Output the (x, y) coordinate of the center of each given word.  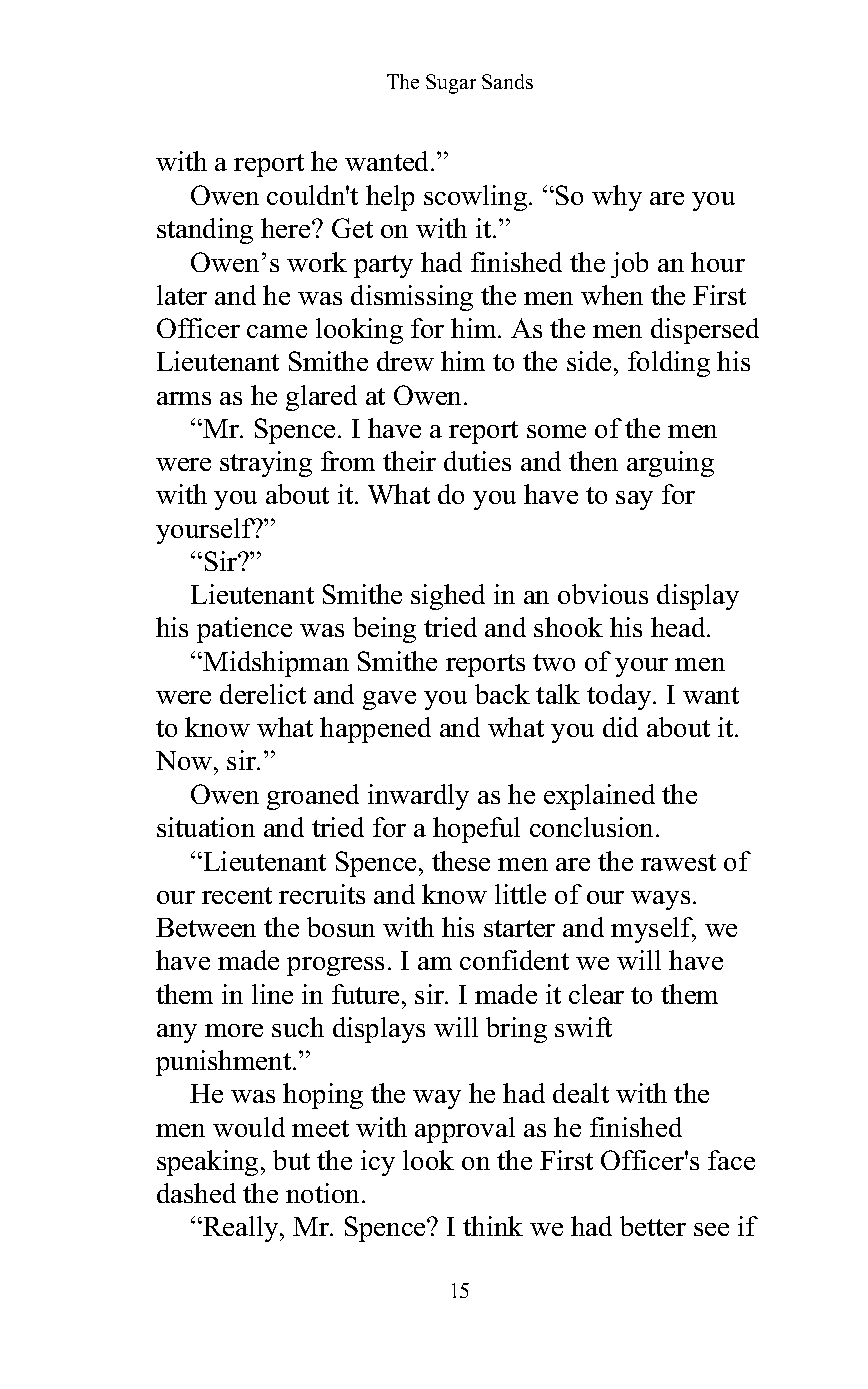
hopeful (476, 830)
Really (241, 1229)
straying (266, 464)
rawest (678, 862)
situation (206, 827)
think (493, 1226)
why (617, 198)
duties (477, 461)
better (653, 1226)
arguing (670, 464)
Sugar (451, 84)
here (287, 228)
